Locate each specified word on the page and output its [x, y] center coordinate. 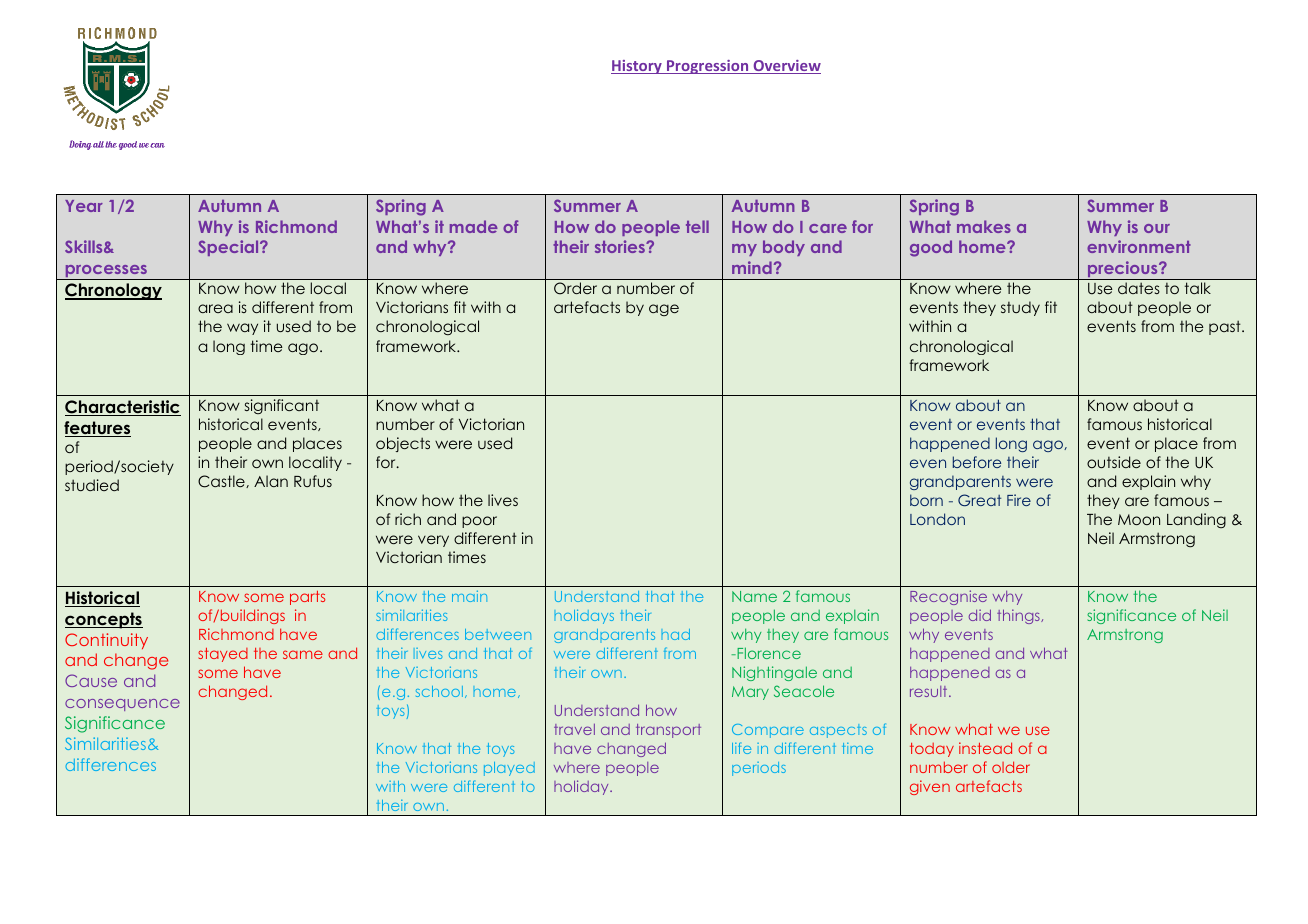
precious [1122, 270]
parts [307, 598]
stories [621, 246]
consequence [122, 705]
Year [84, 206]
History [637, 67]
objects [403, 444]
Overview [786, 67]
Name [754, 596]
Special [229, 248]
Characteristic [123, 408]
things [1019, 616]
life [741, 748]
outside [1114, 462]
